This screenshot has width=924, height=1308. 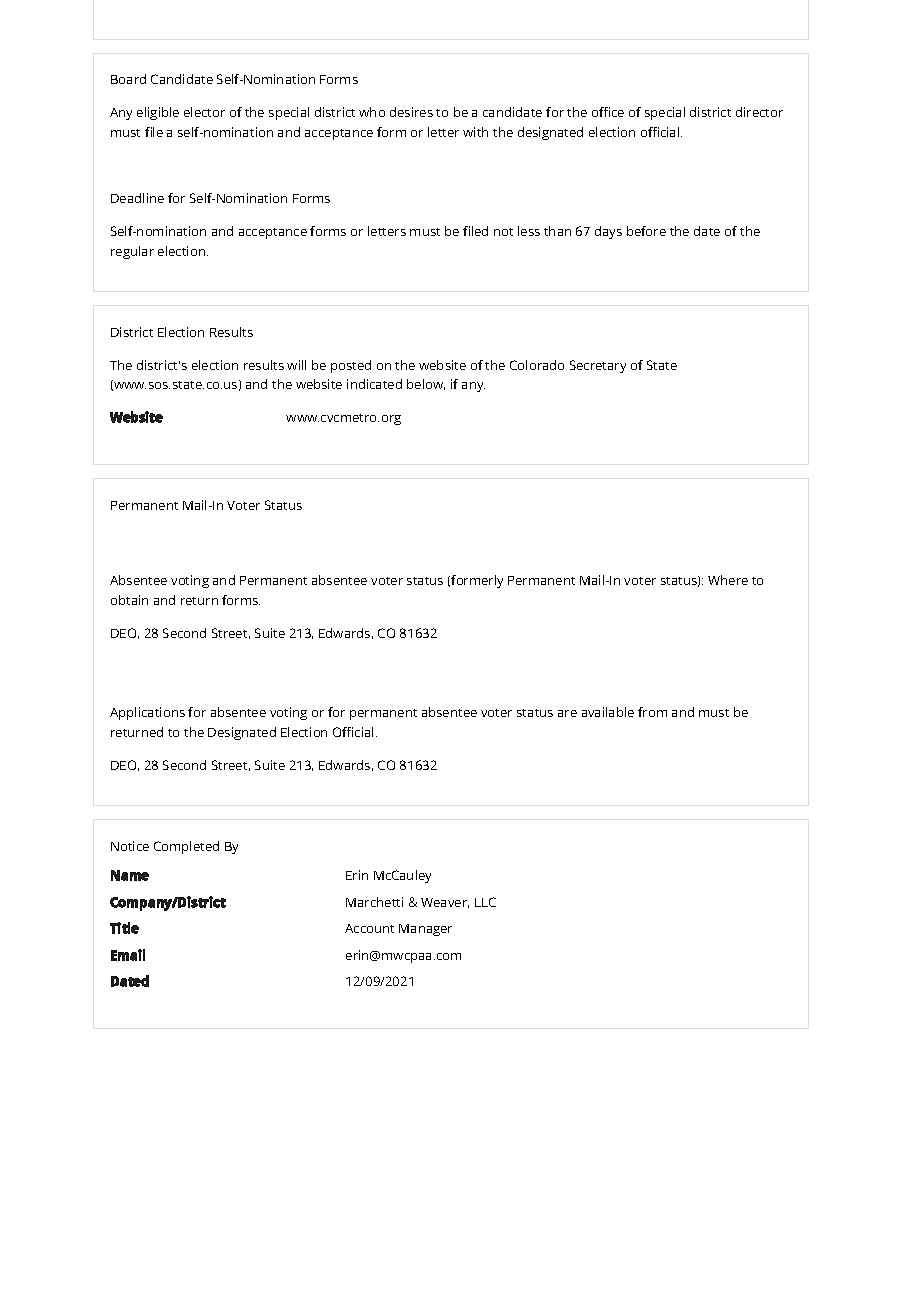 I want to click on regular, so click(x=132, y=252).
